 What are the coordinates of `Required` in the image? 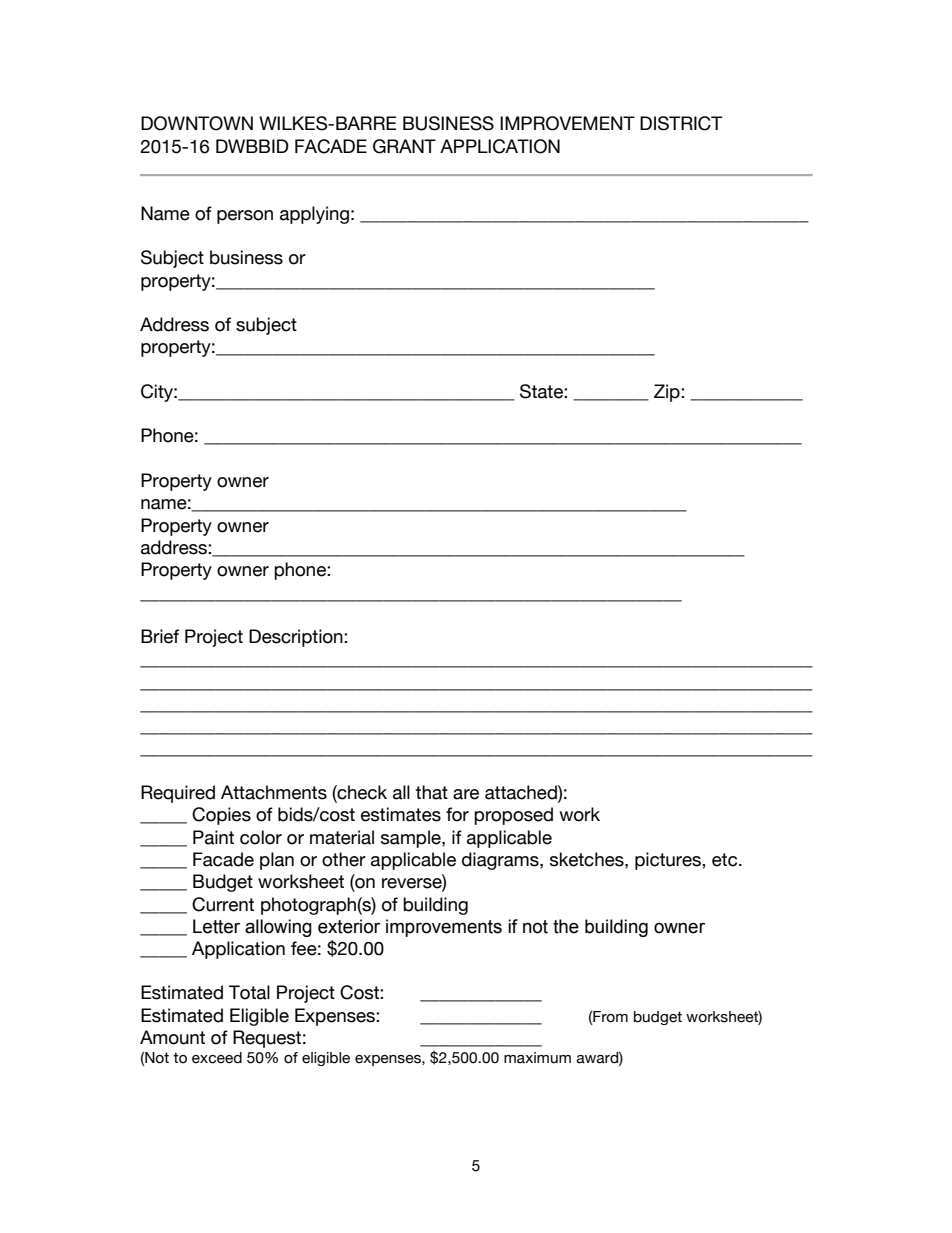 It's located at (178, 794).
